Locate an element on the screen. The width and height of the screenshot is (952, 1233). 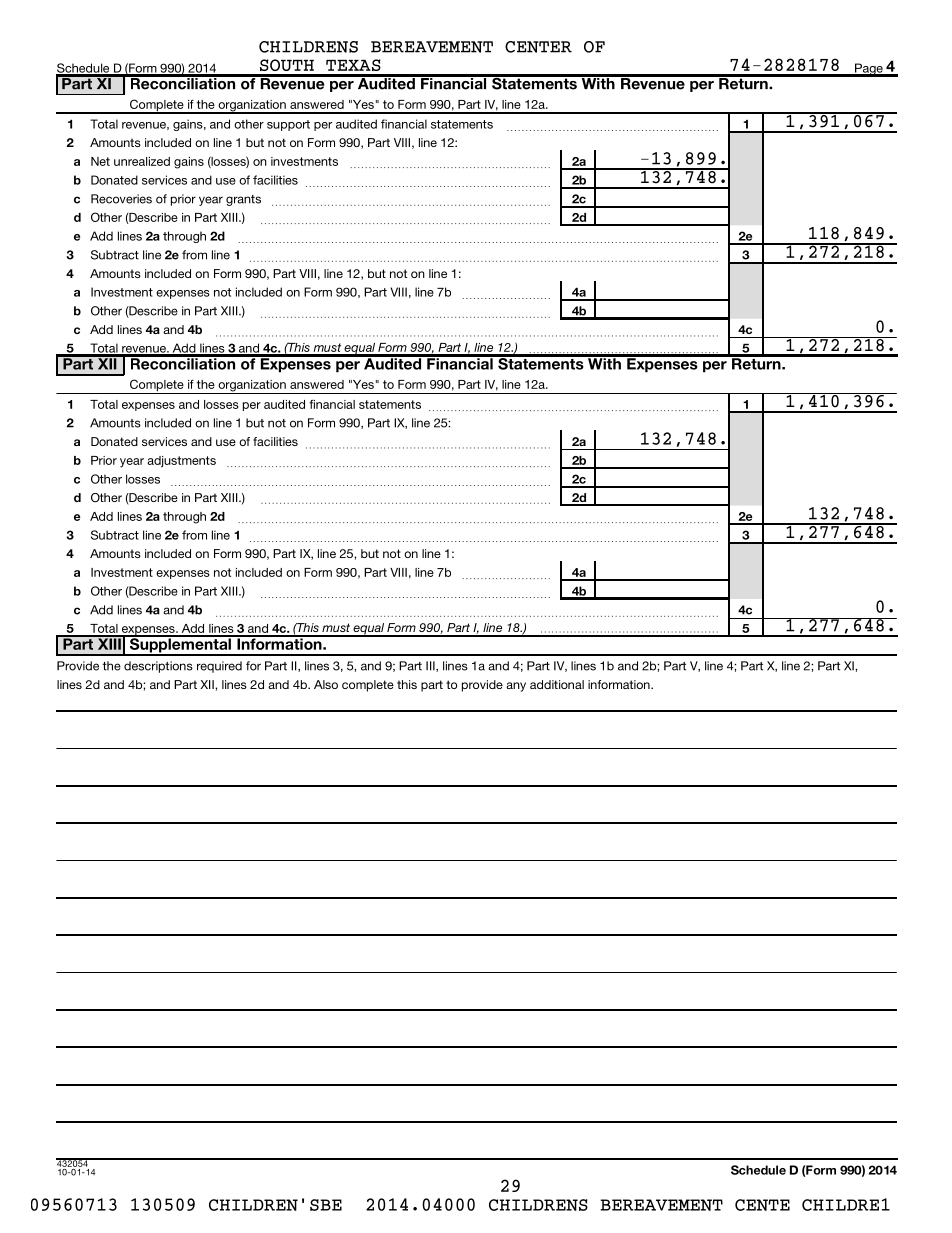
any is located at coordinates (516, 687).
